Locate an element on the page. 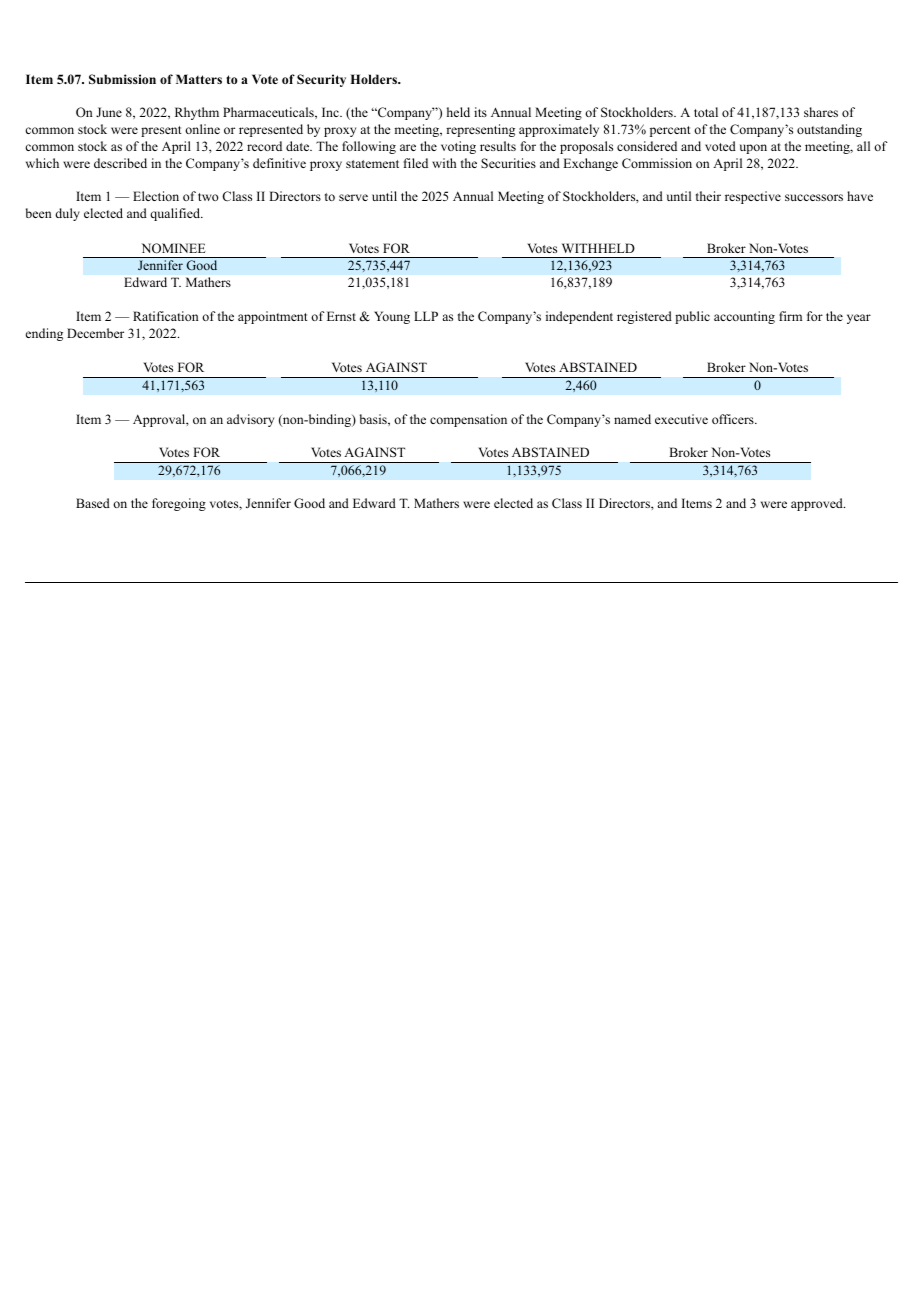  approved is located at coordinates (818, 504).
